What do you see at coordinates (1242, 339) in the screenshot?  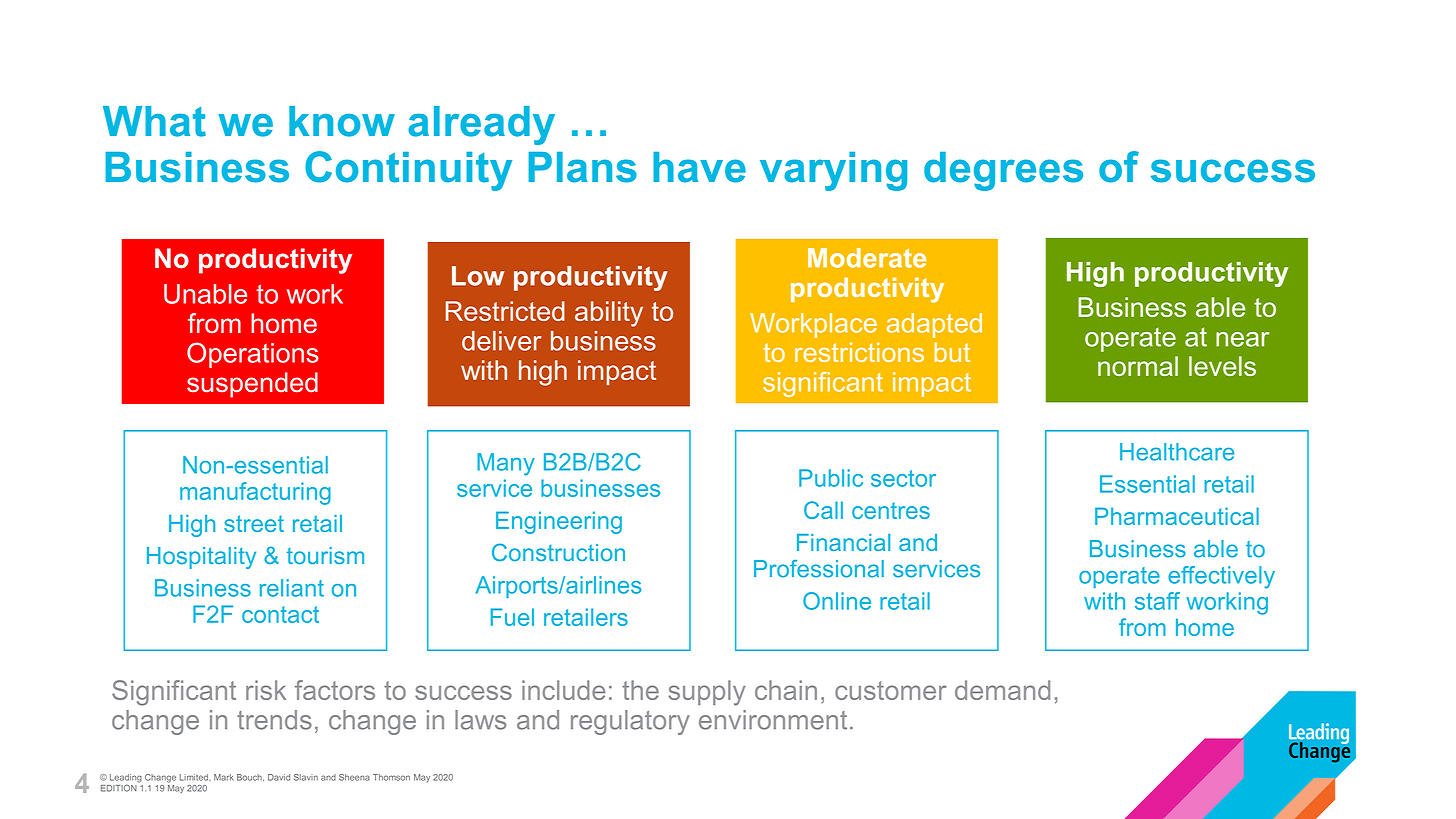 I see `near` at bounding box center [1242, 339].
